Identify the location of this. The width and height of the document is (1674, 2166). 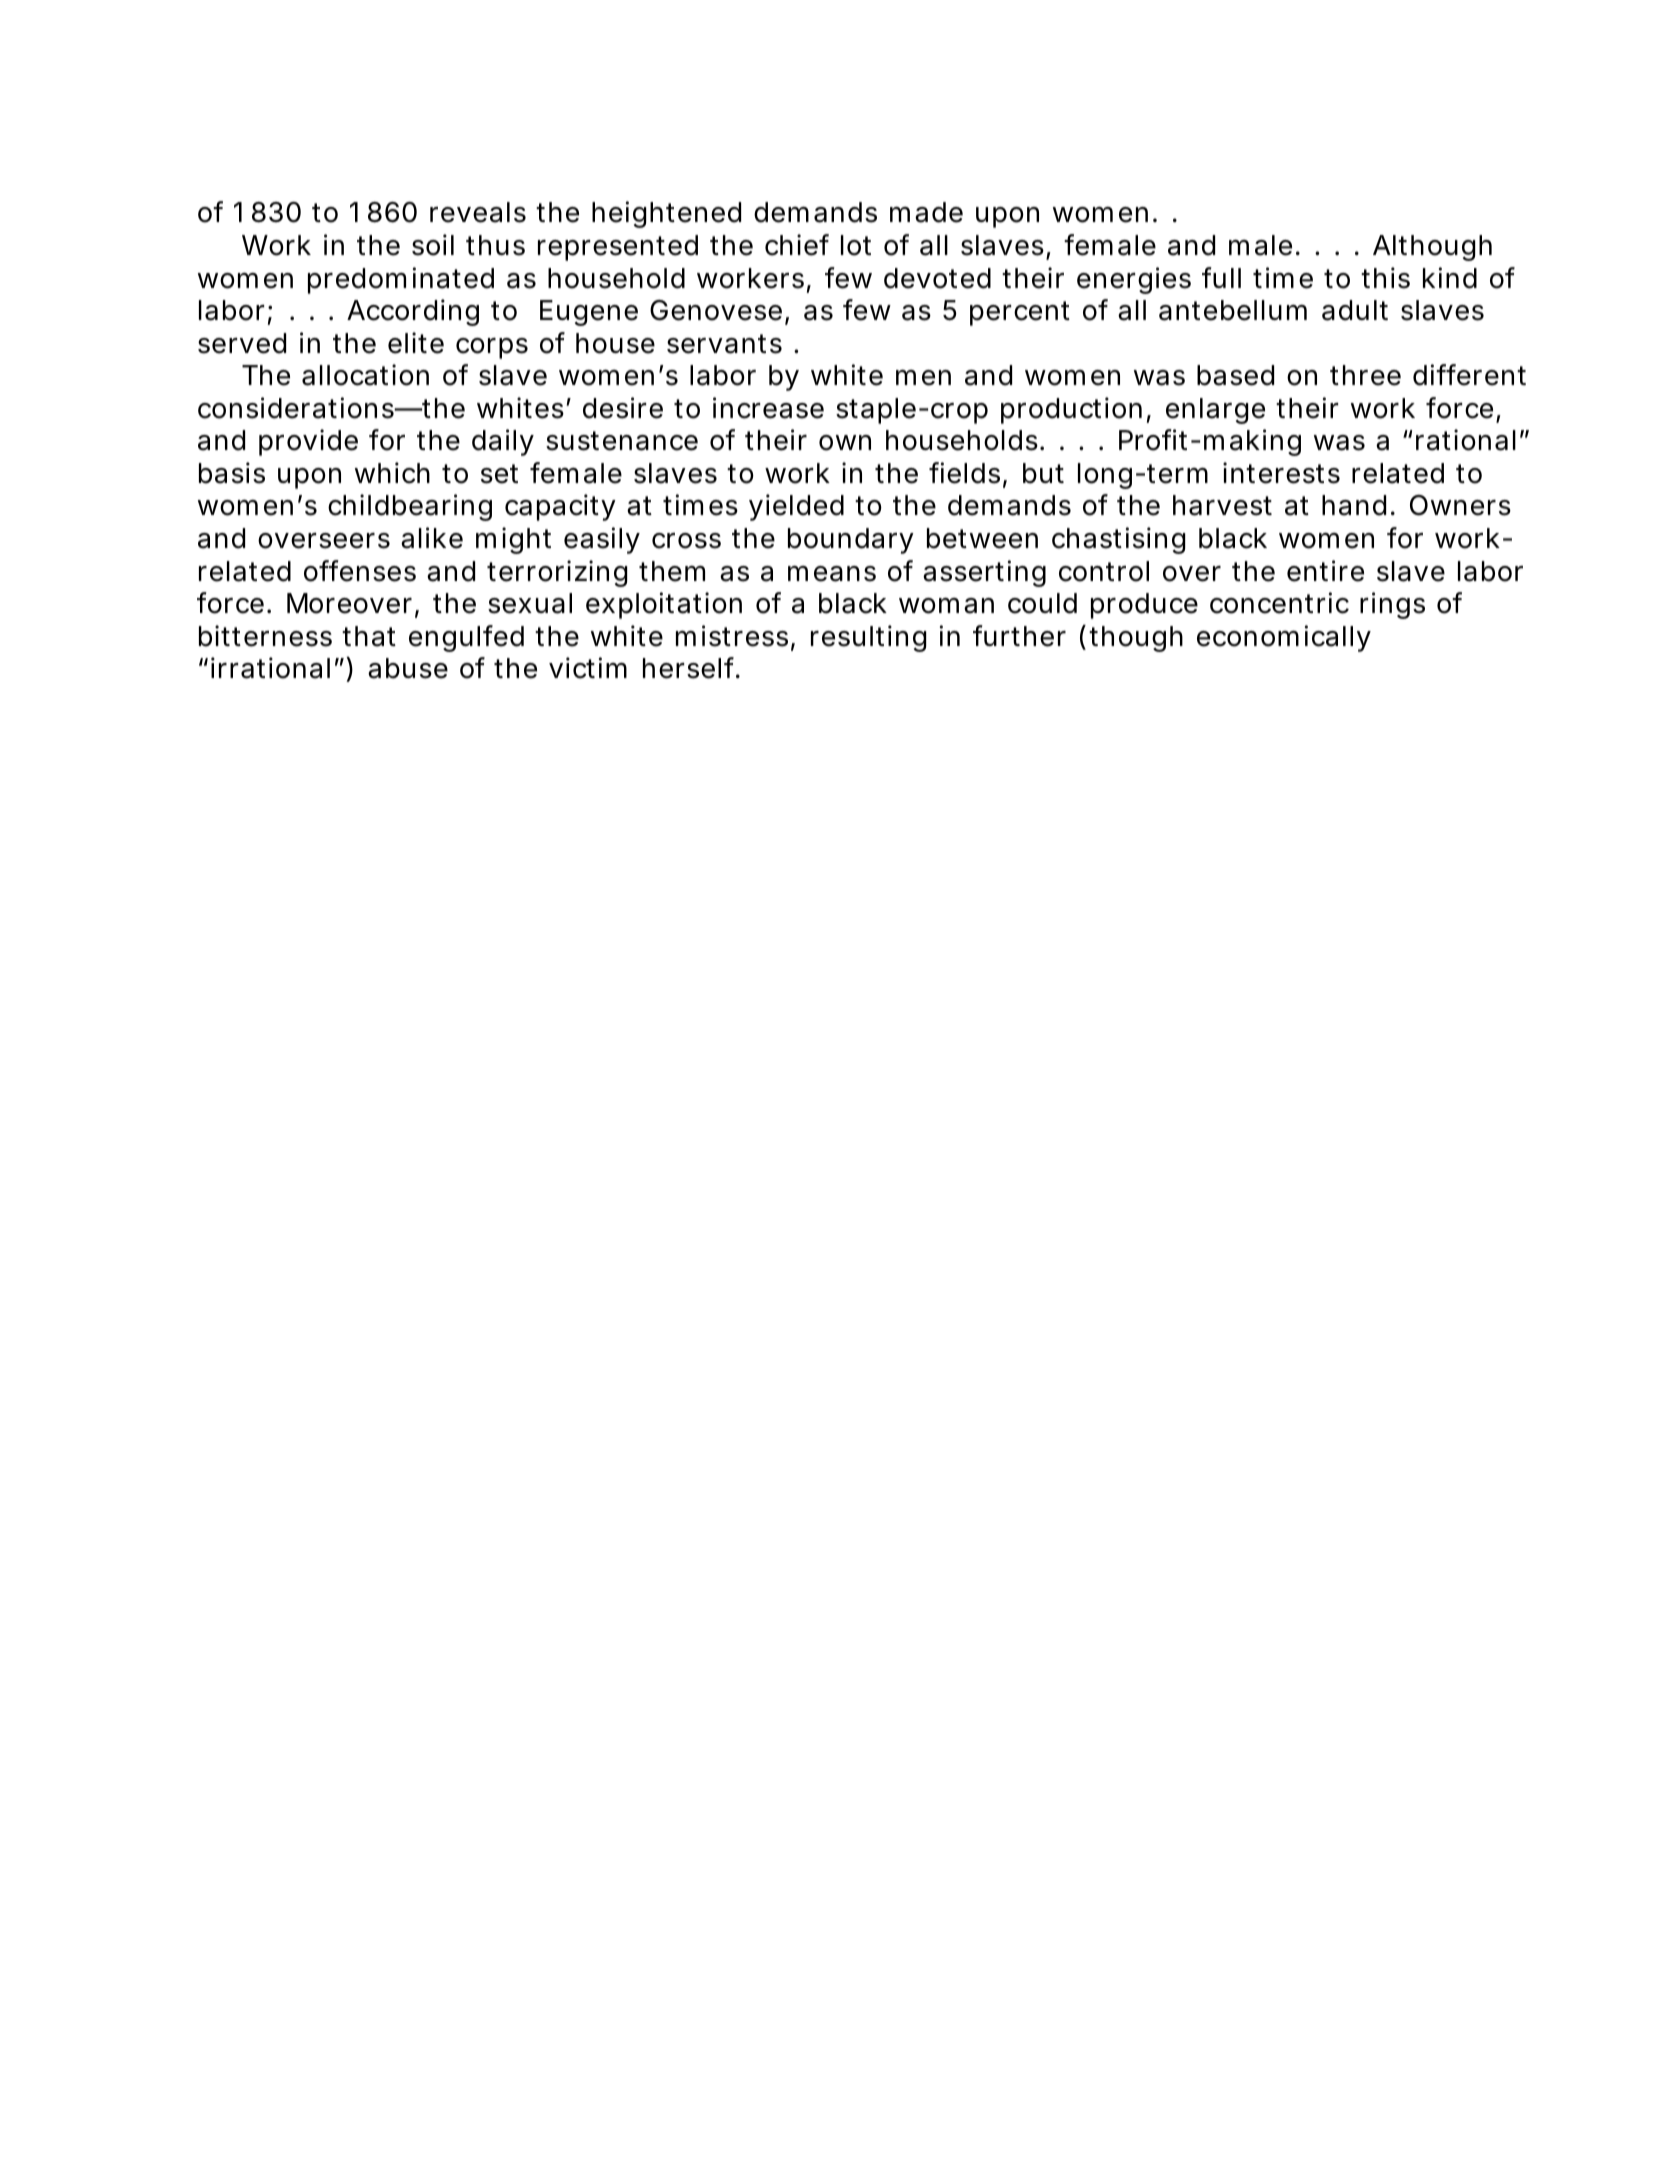
(1385, 278).
